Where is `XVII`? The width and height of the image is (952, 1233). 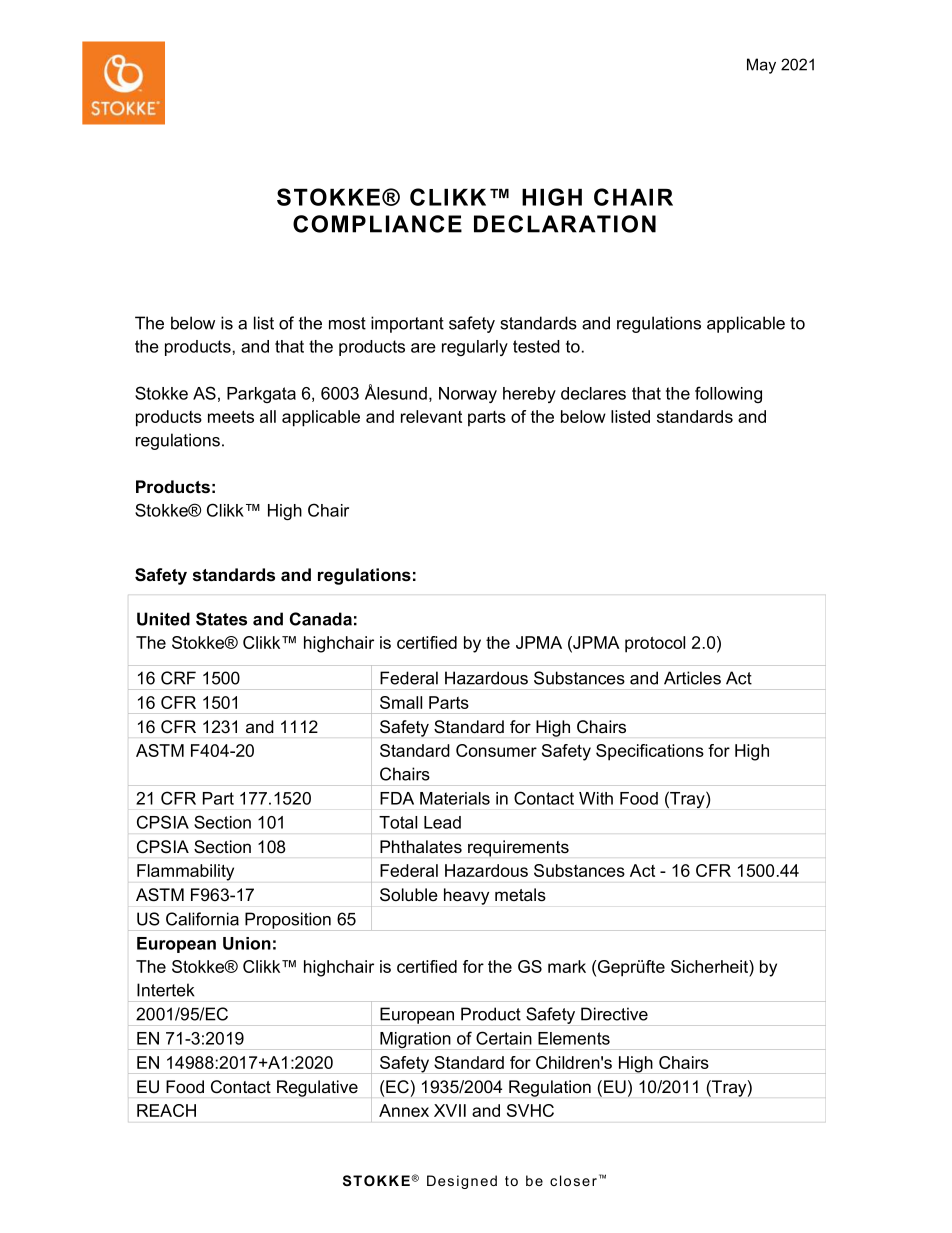
XVII is located at coordinates (450, 1110).
